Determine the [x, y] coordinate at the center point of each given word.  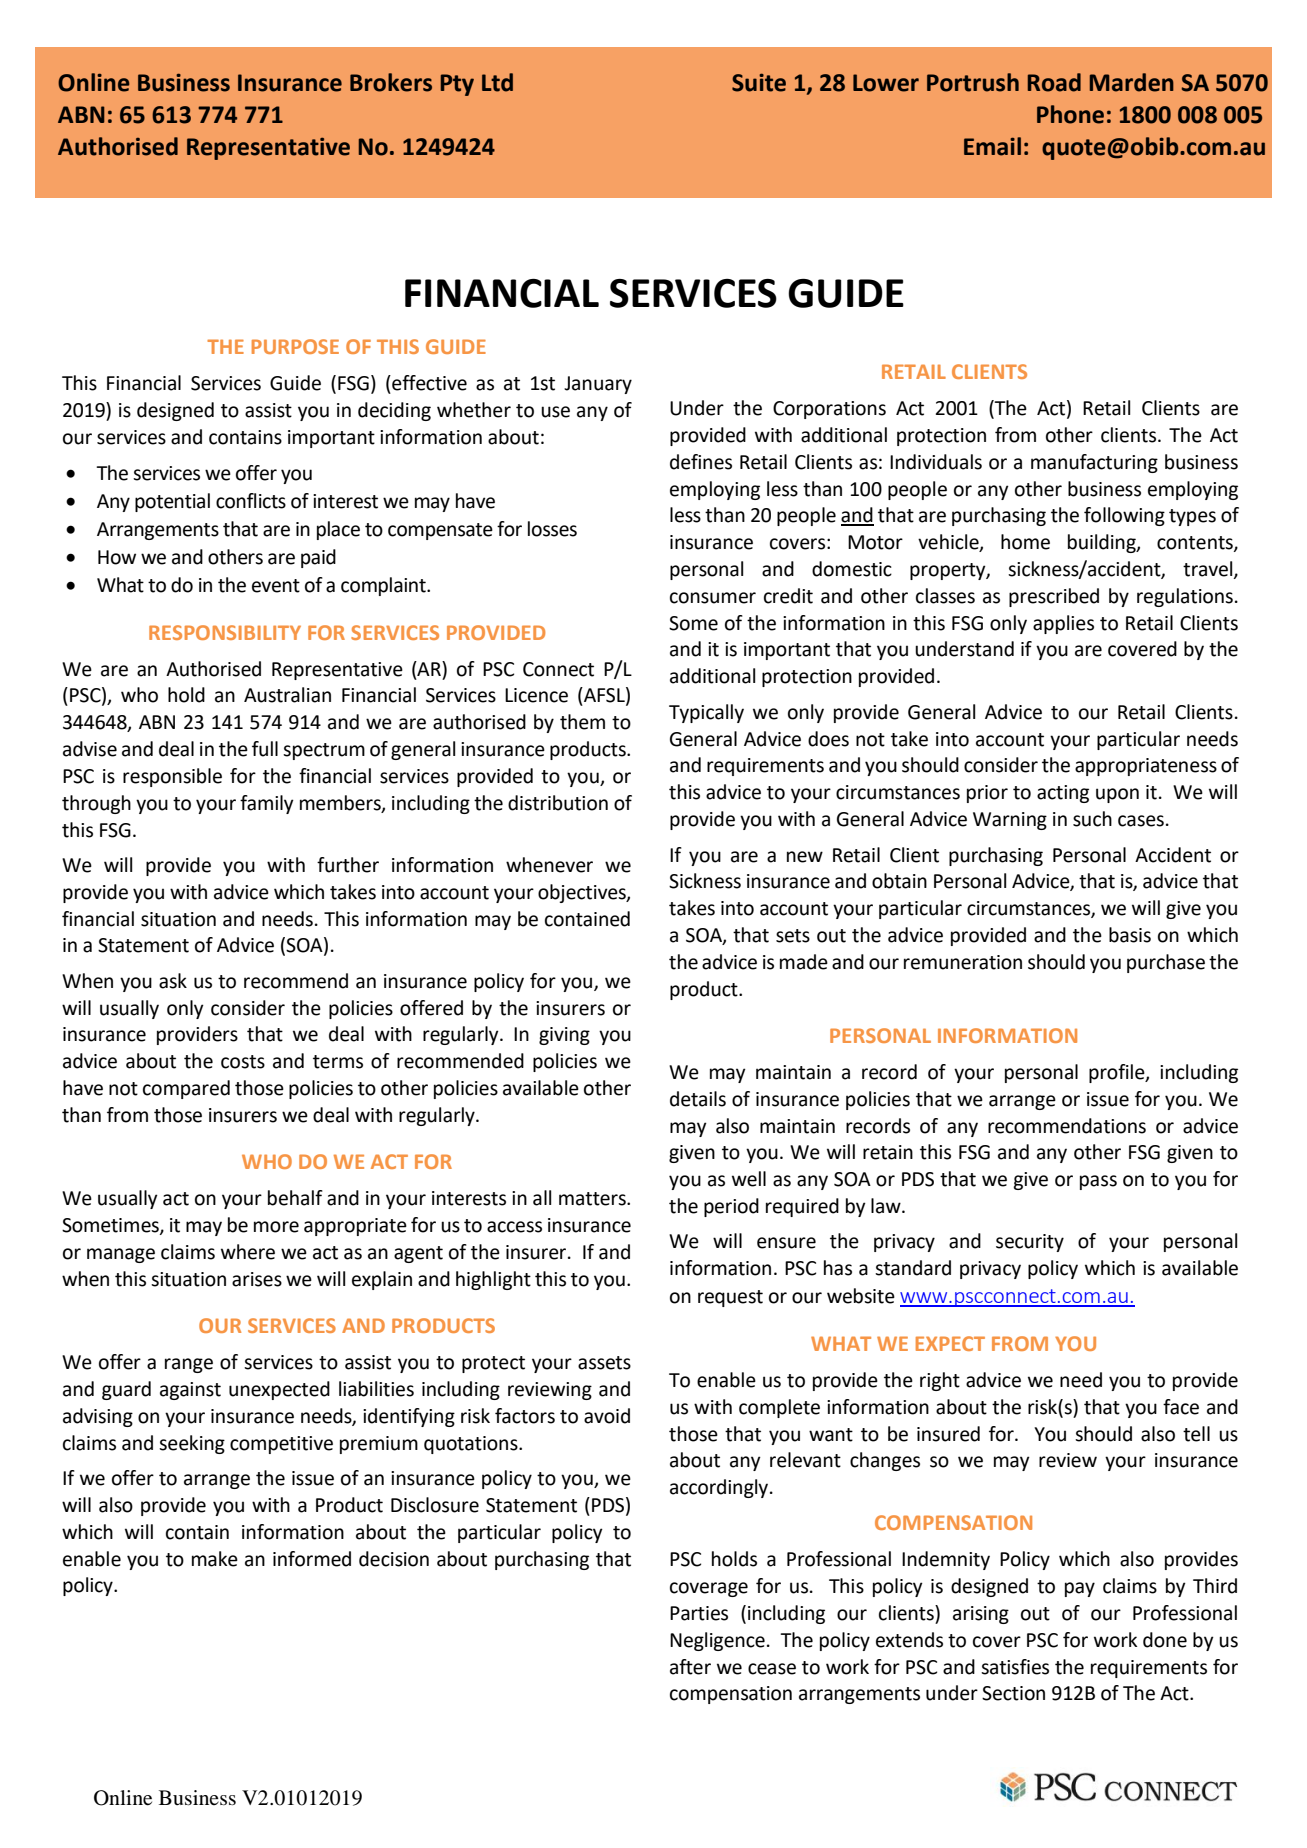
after [690, 1667]
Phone [1070, 114]
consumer [713, 598]
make [215, 1559]
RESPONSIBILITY [225, 632]
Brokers [391, 82]
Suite [759, 82]
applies [1063, 624]
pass [1098, 1182]
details [698, 1099]
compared [186, 1089]
